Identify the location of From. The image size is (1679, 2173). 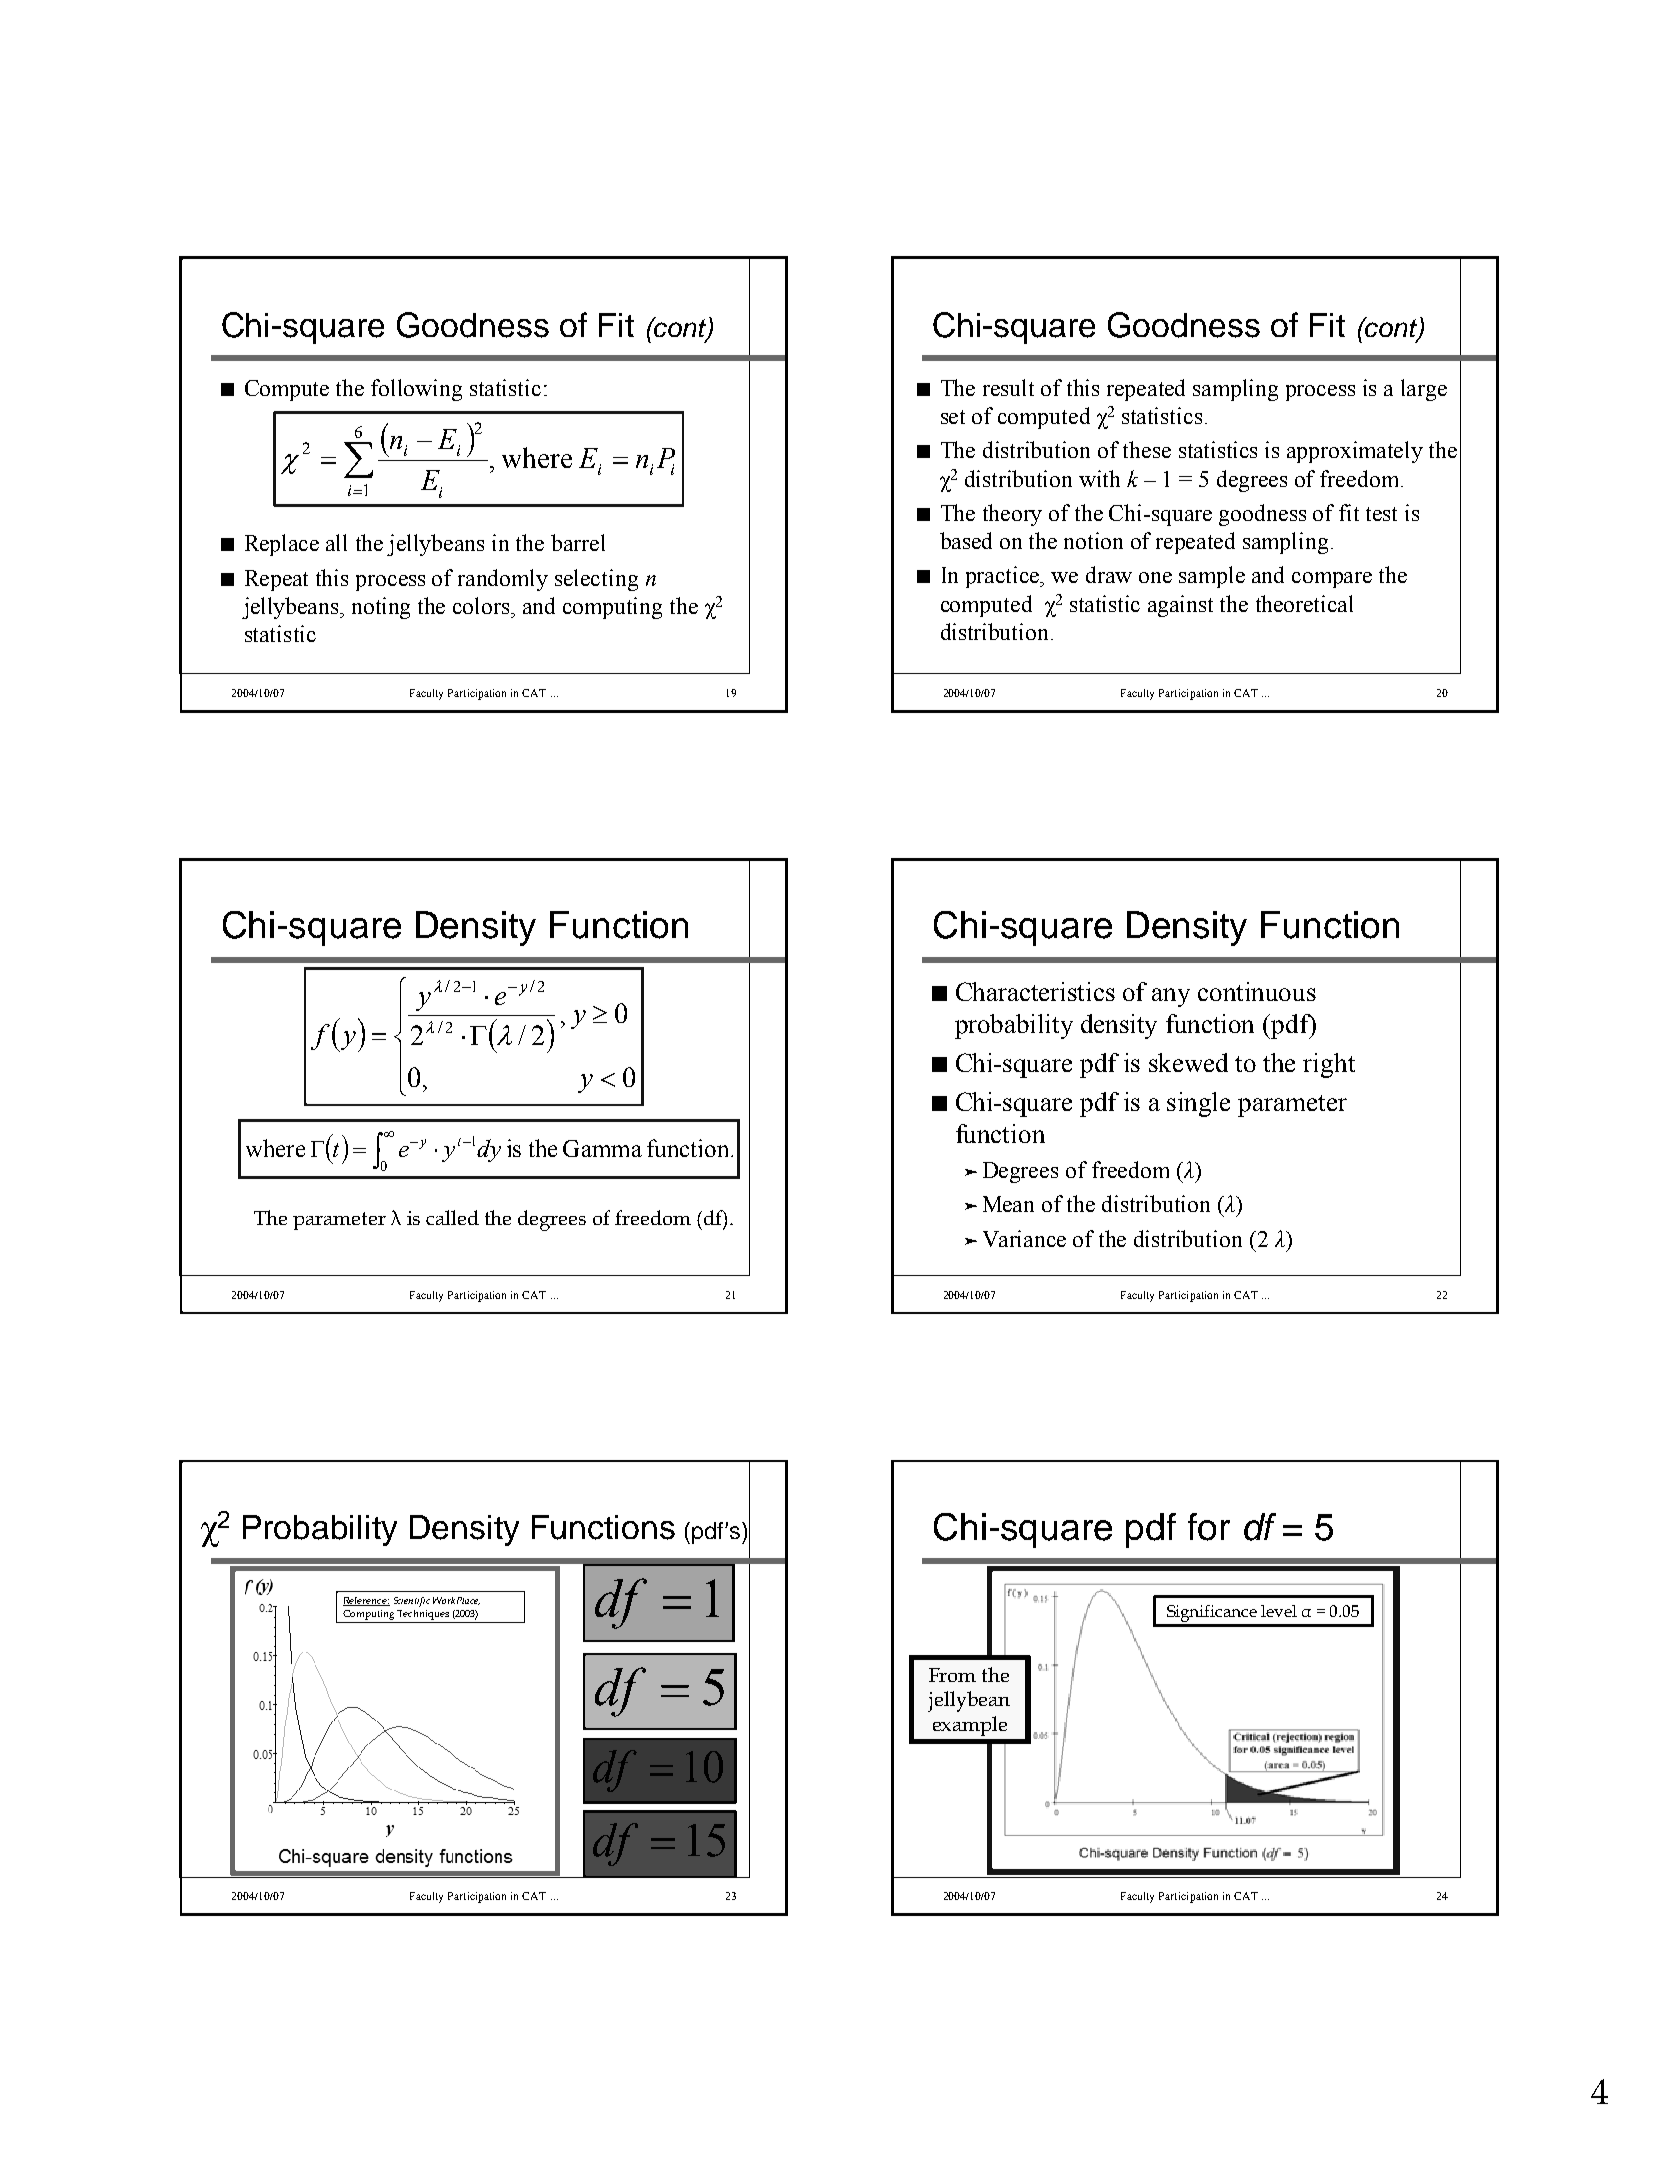
(952, 1675).
